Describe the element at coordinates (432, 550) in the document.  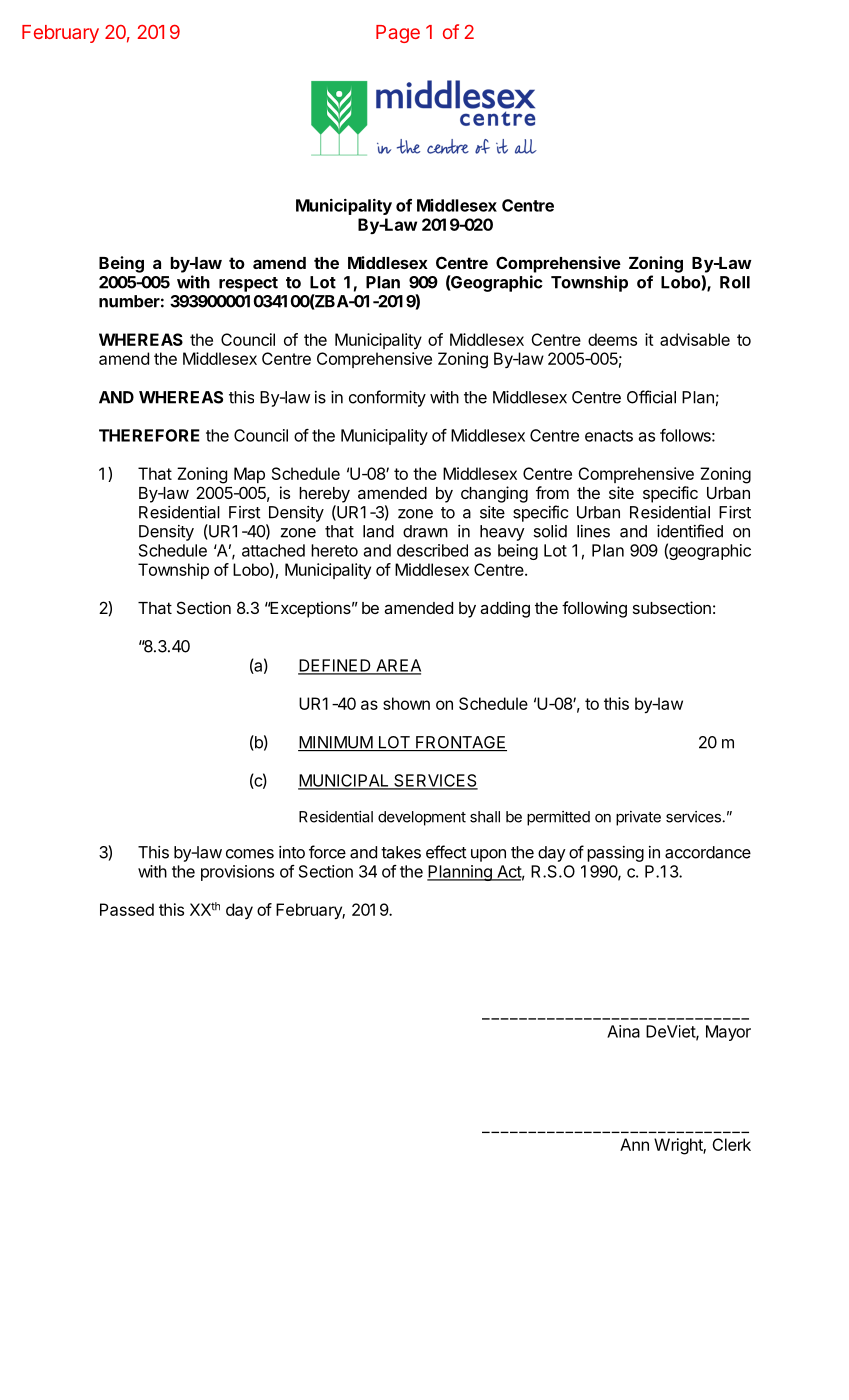
I see `described` at that location.
